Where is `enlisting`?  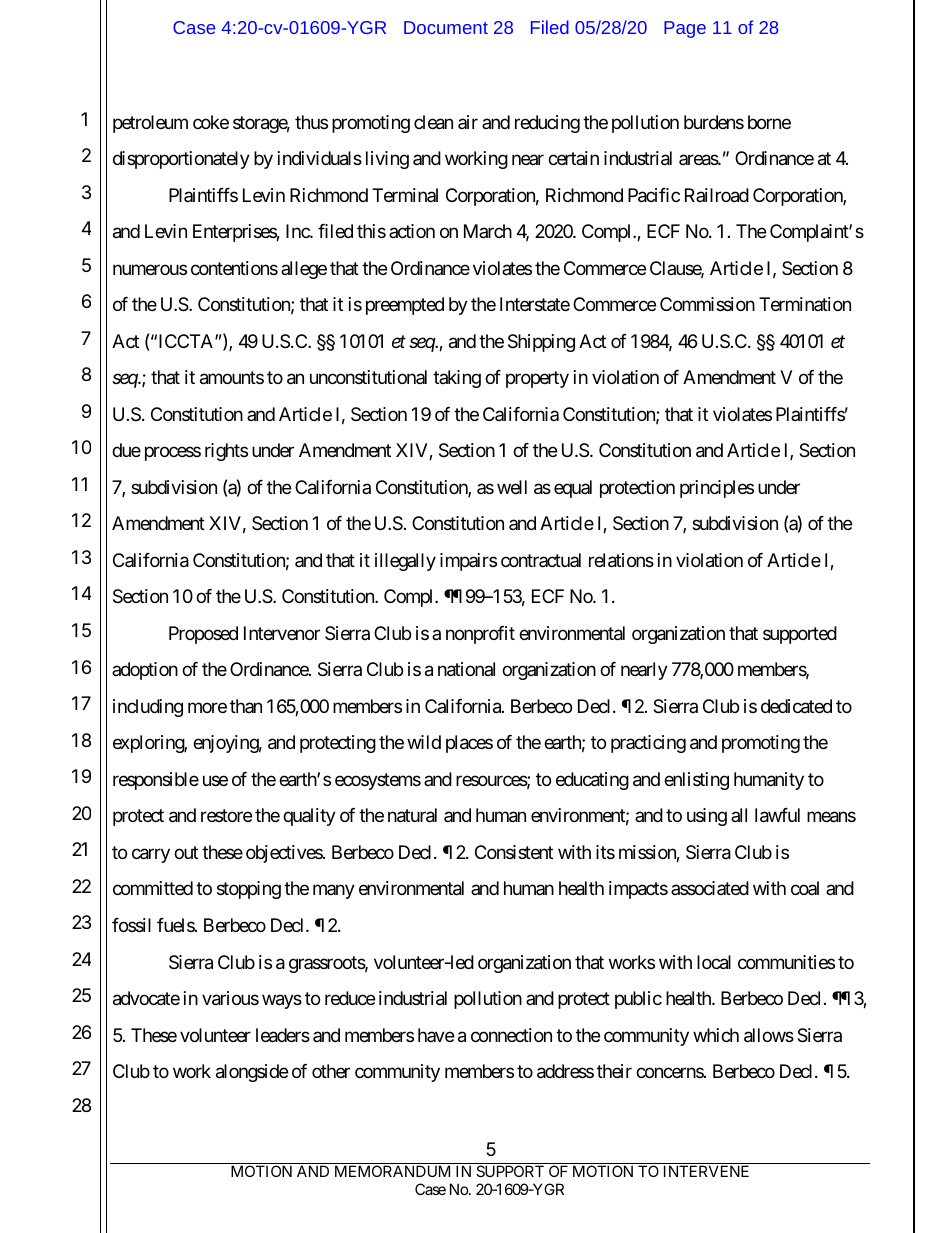 enlisting is located at coordinates (696, 781).
